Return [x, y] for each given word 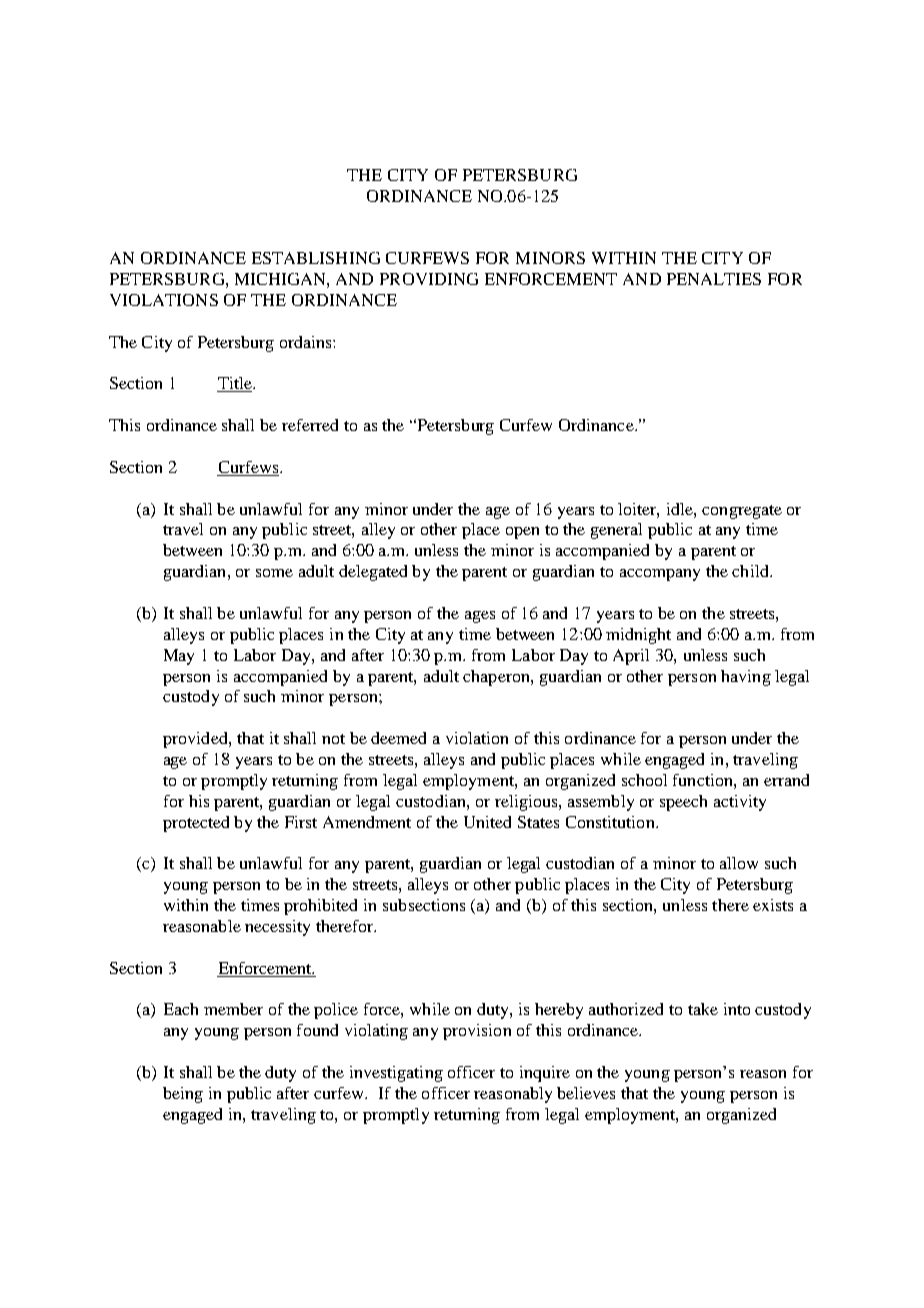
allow [739, 863]
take [703, 1009]
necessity [277, 928]
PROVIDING [429, 279]
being [183, 1095]
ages [480, 617]
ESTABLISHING [316, 258]
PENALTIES [714, 279]
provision [477, 1032]
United [487, 822]
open [522, 533]
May [179, 657]
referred [310, 425]
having [746, 678]
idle [681, 509]
